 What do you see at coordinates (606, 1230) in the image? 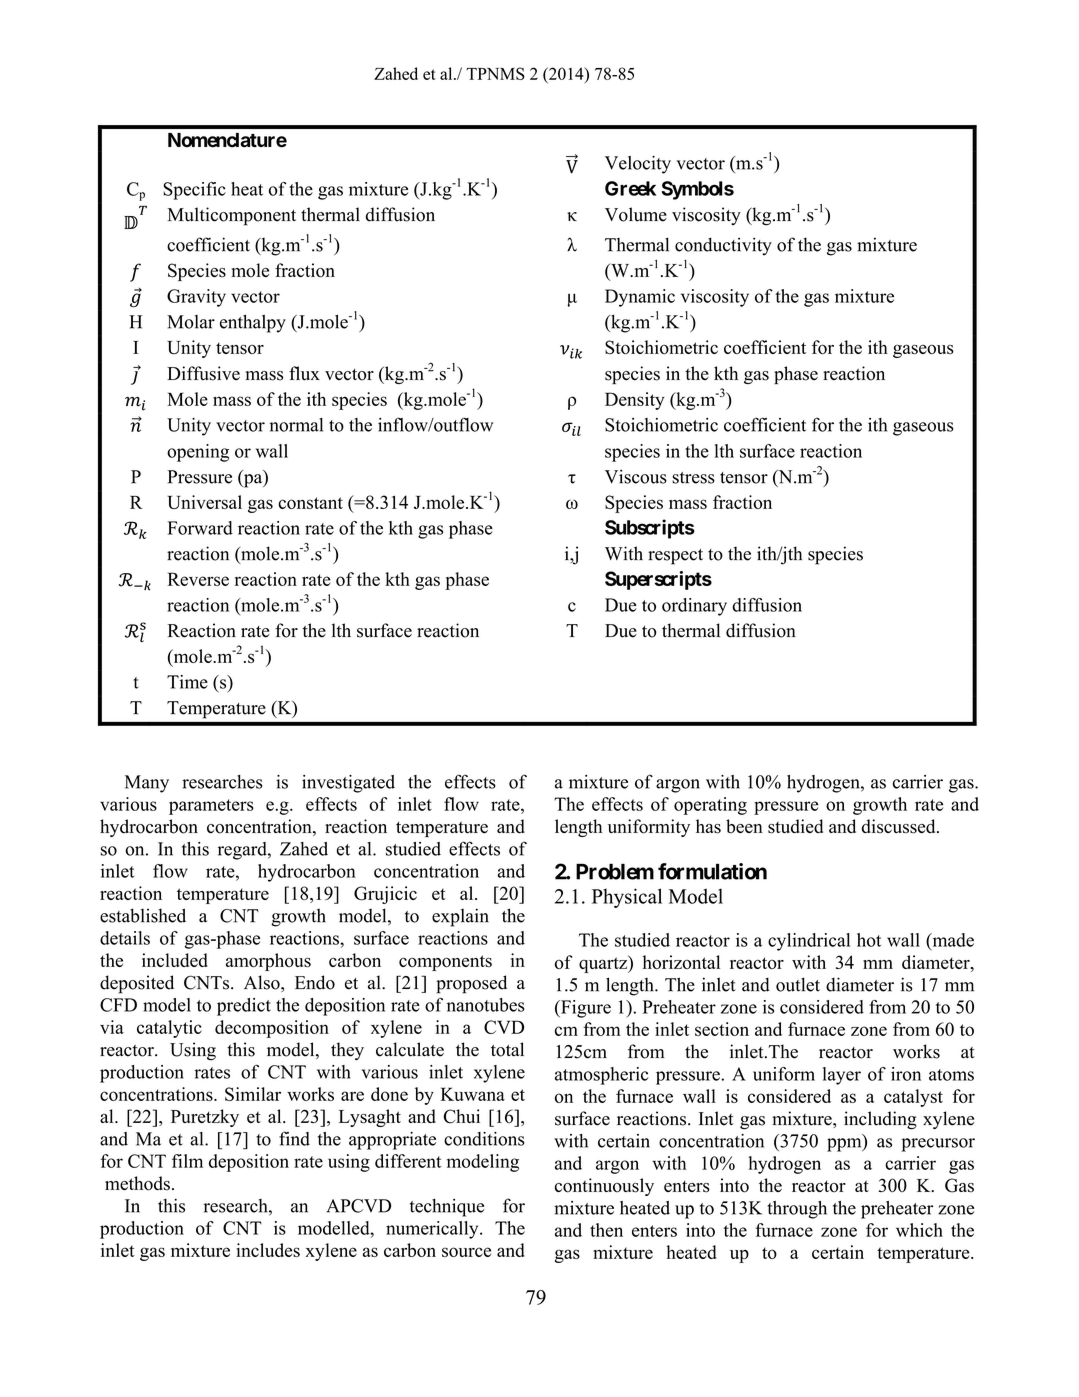
I see `then` at bounding box center [606, 1230].
